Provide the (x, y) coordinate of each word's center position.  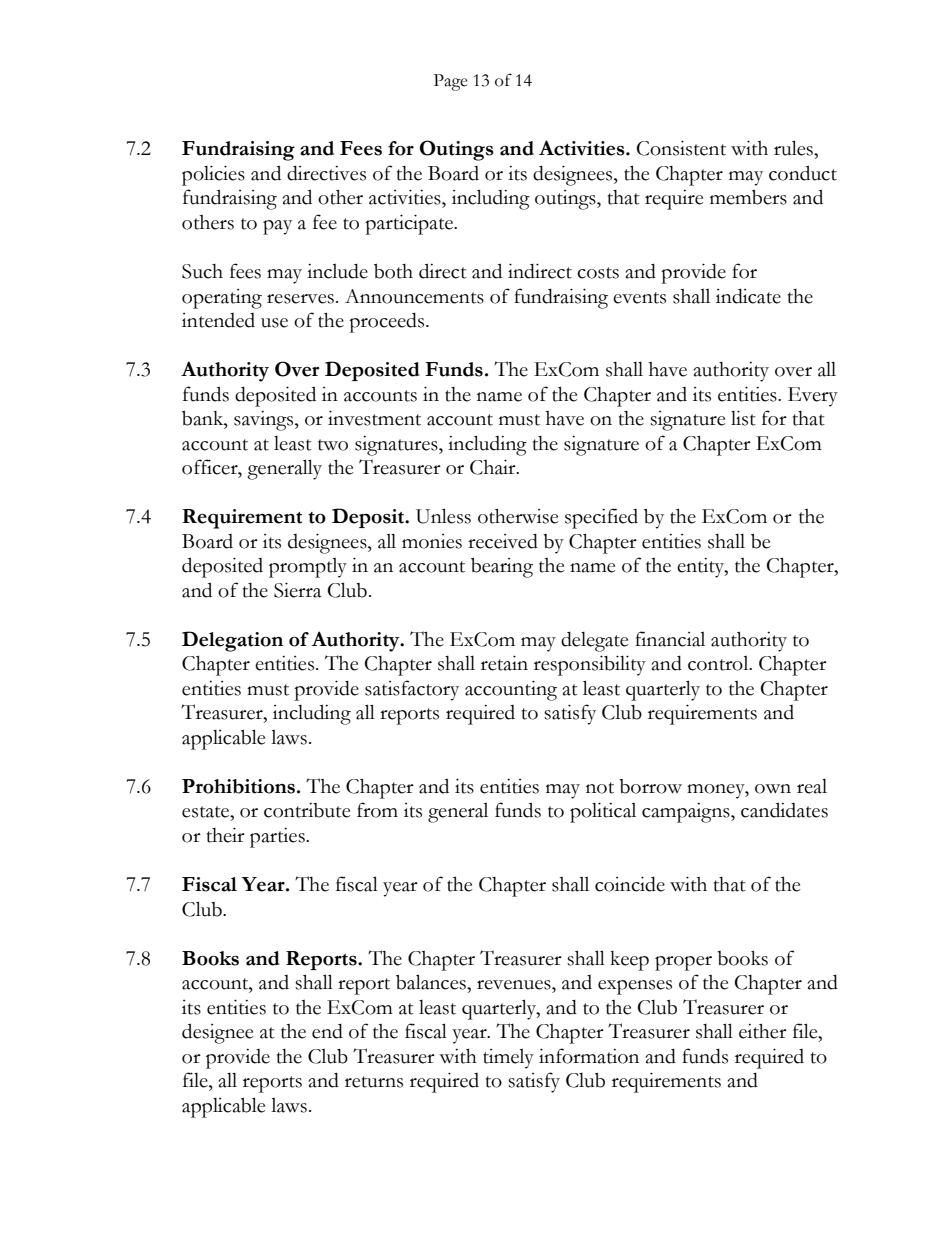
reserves (300, 299)
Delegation (232, 641)
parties (278, 838)
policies (213, 175)
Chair (494, 467)
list (743, 418)
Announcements (414, 296)
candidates (784, 810)
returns (374, 1082)
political (603, 812)
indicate (748, 296)
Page (451, 82)
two (333, 445)
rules (794, 148)
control (719, 663)
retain (504, 663)
